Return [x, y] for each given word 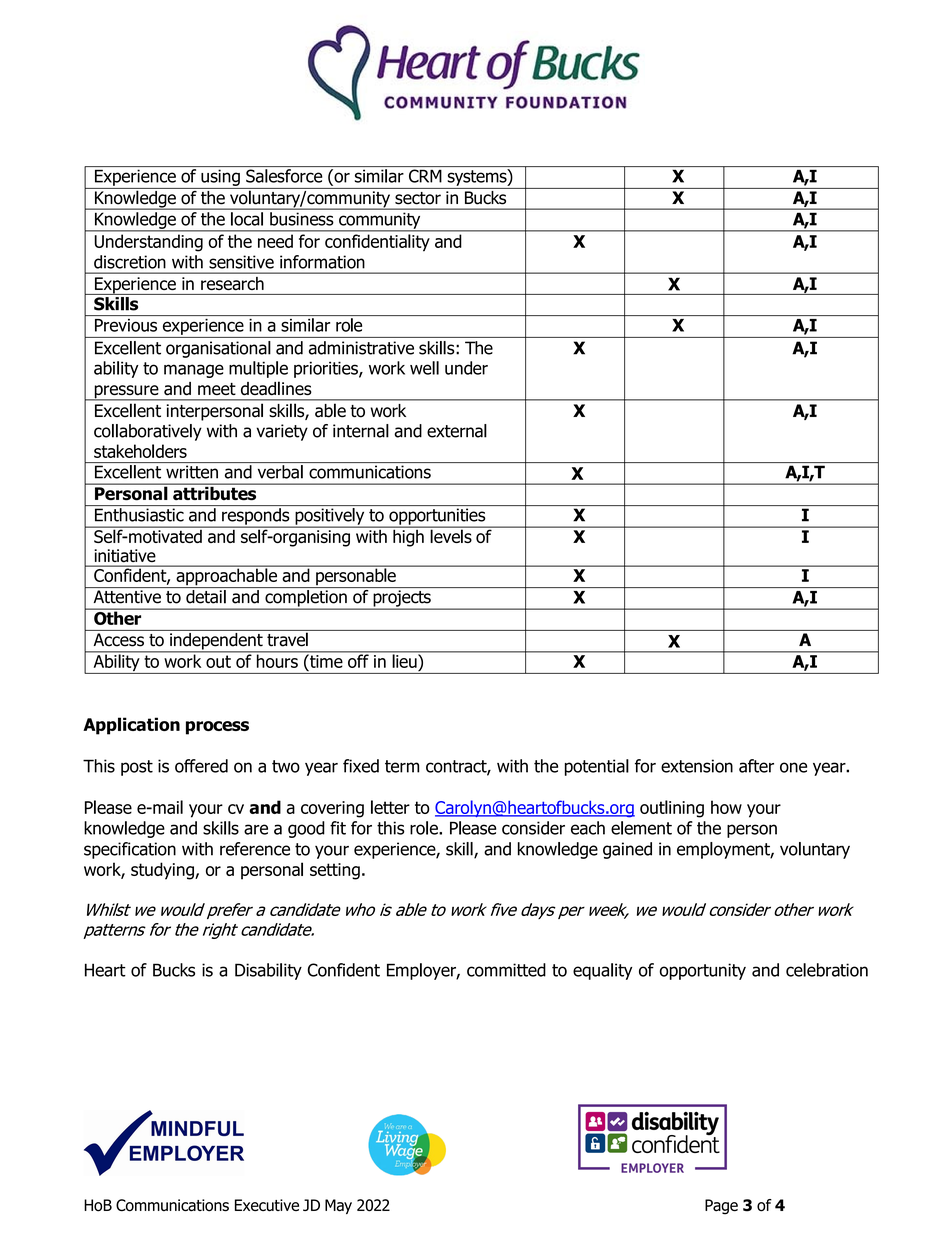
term [402, 766]
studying [163, 871]
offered [201, 766]
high [408, 537]
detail [206, 597]
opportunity [703, 971]
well [424, 368]
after [756, 766]
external [457, 431]
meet [217, 389]
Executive [267, 1205]
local [247, 219]
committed [506, 970]
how [726, 807]
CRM [425, 176]
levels [451, 535]
